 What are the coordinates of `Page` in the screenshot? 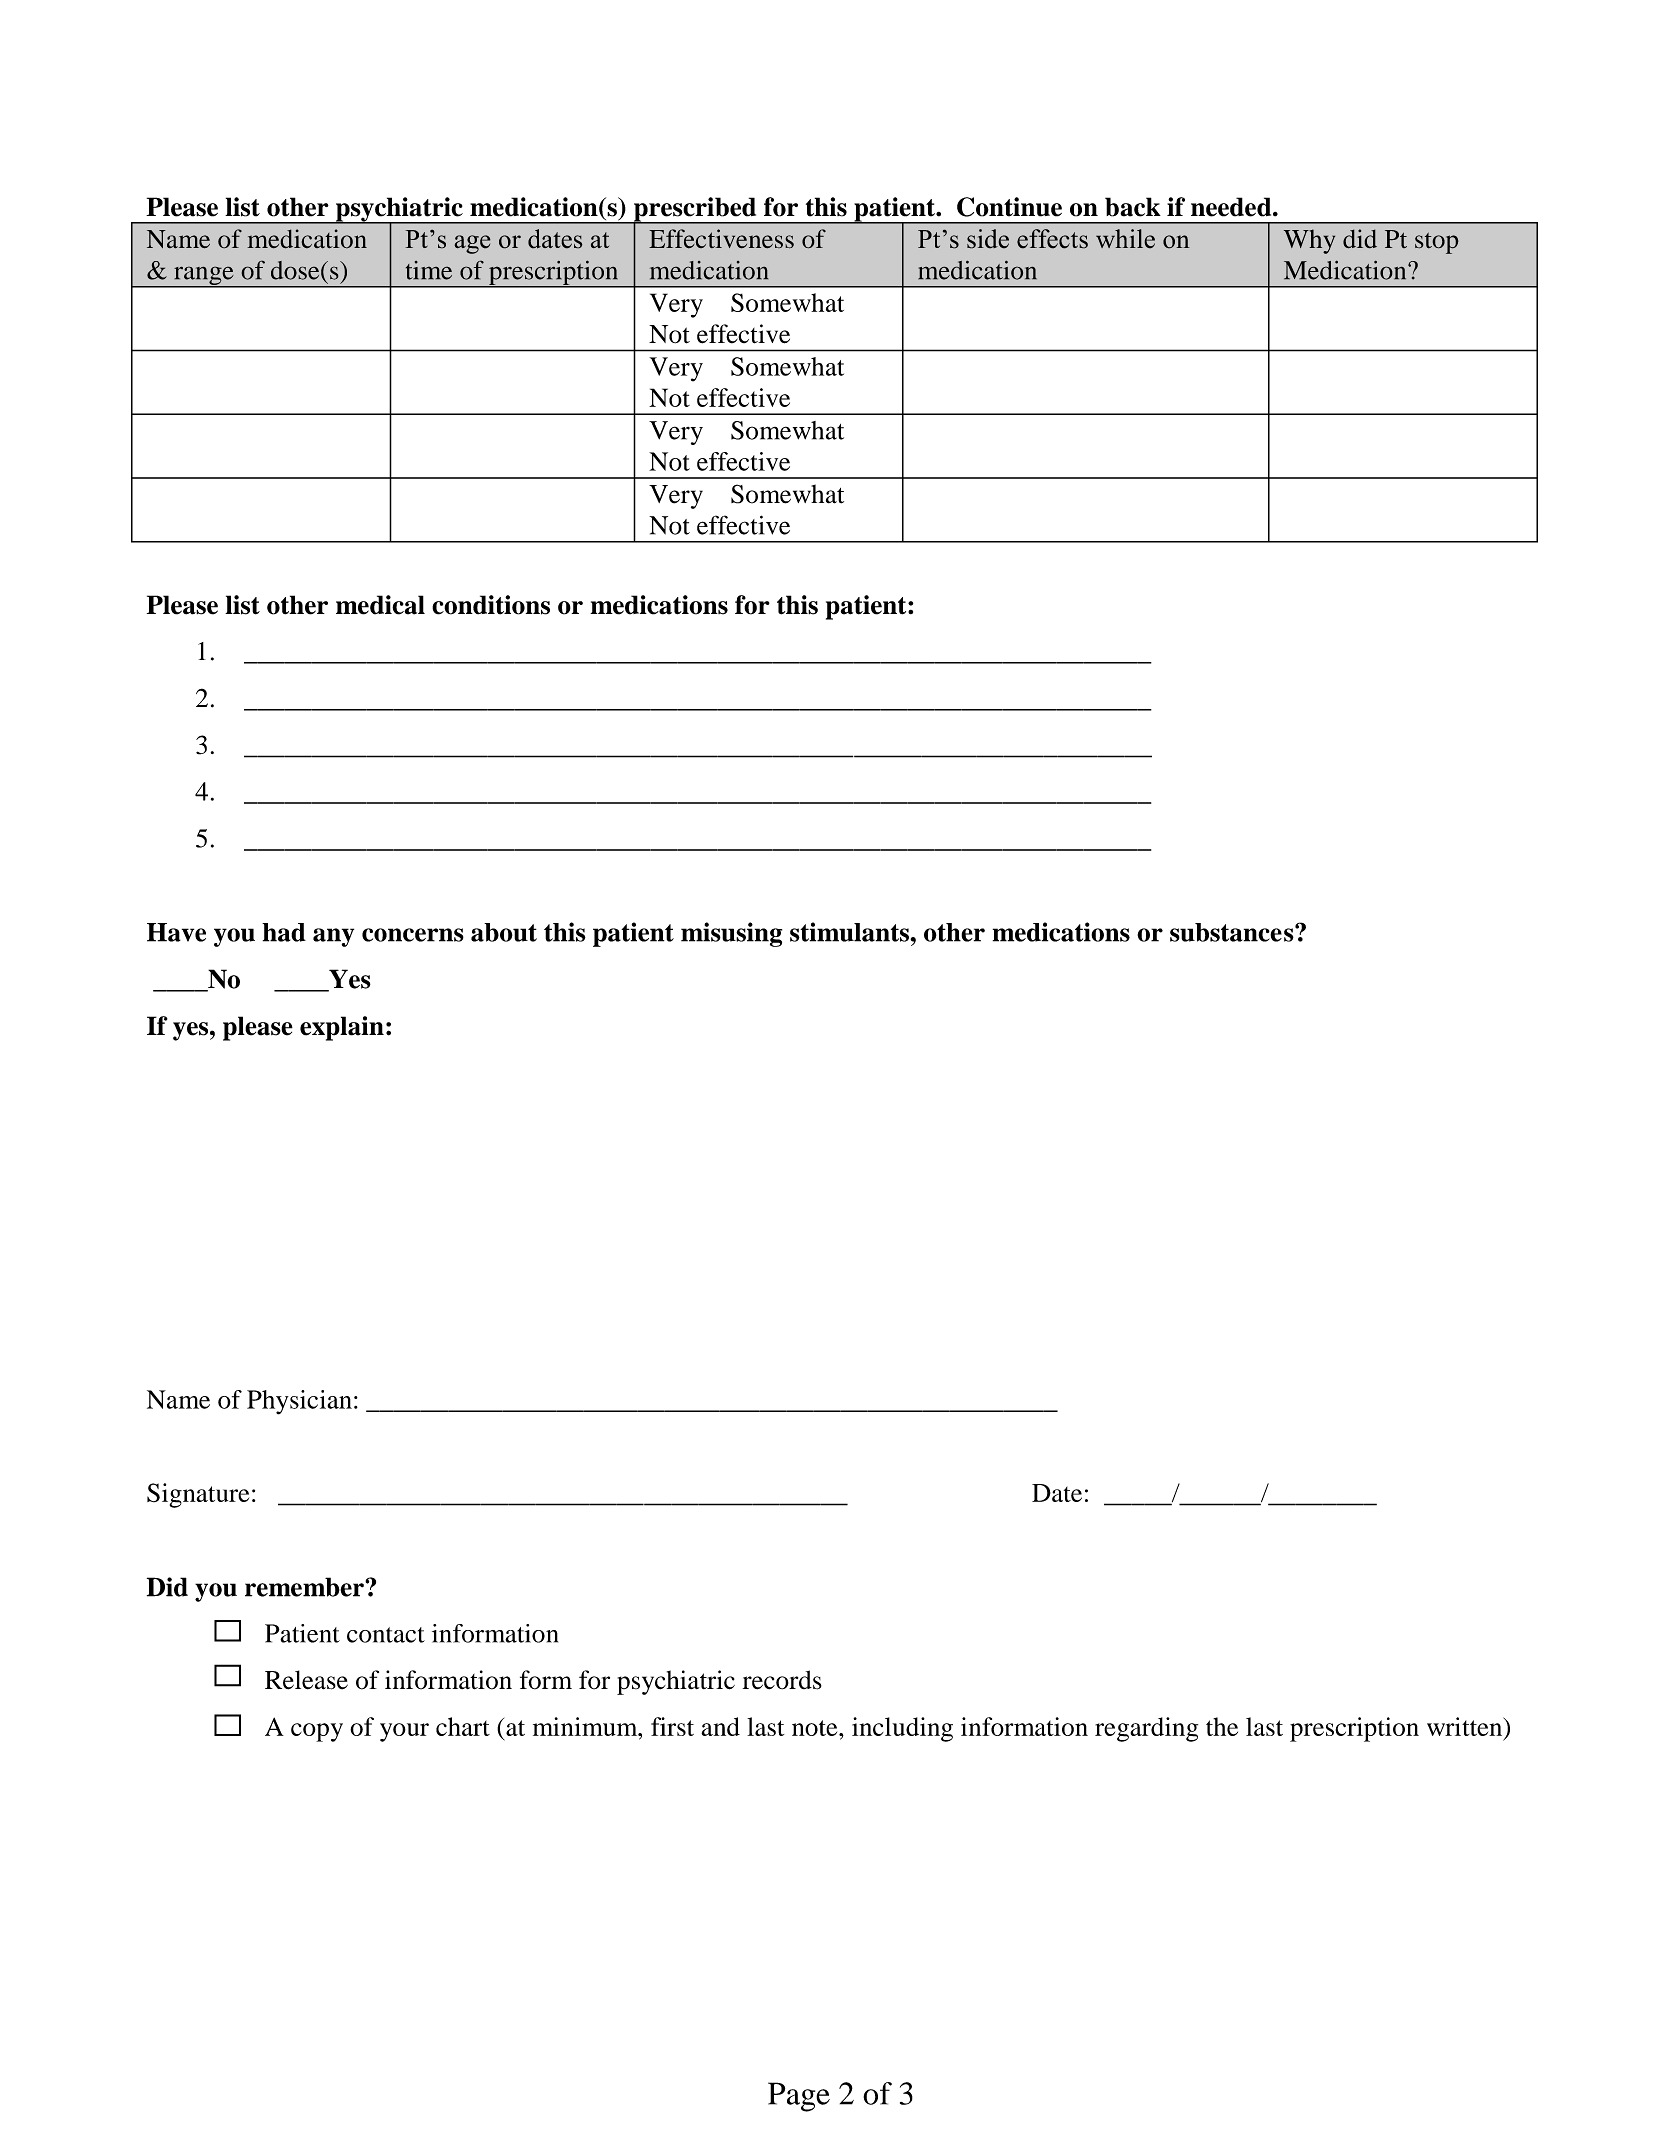 It's located at (799, 2097).
